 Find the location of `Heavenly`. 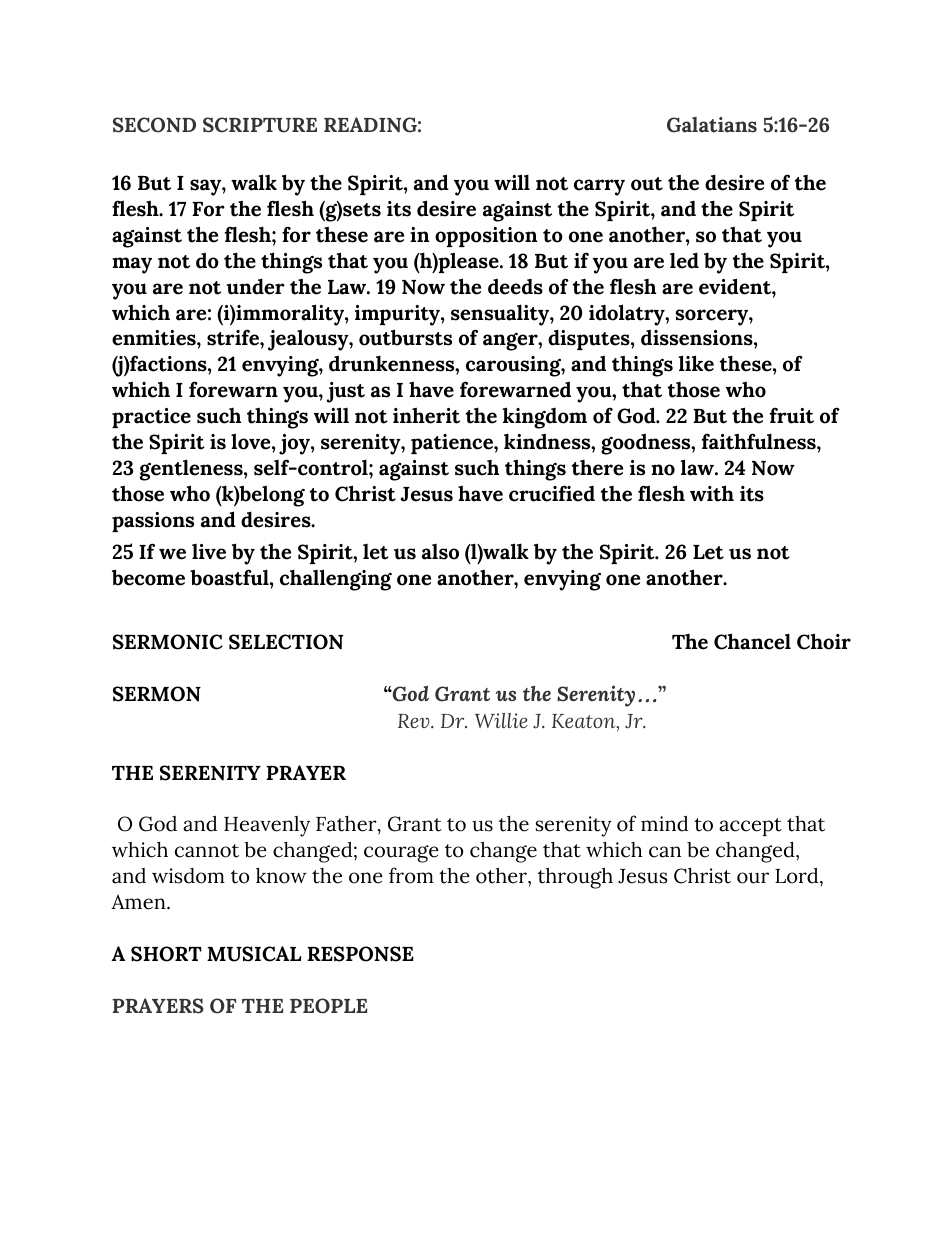

Heavenly is located at coordinates (267, 826).
